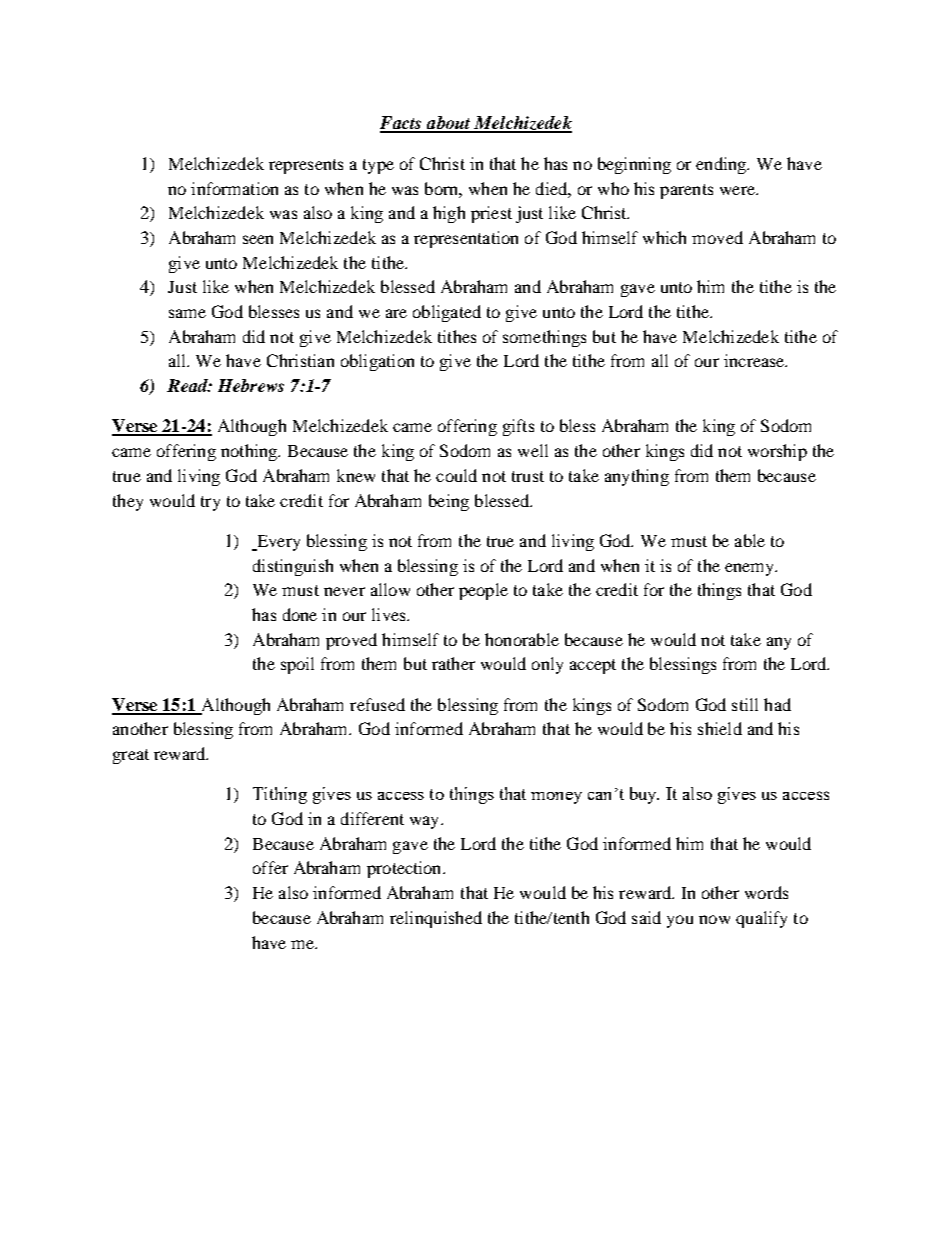  Describe the element at coordinates (722, 165) in the screenshot. I see `ending` at that location.
